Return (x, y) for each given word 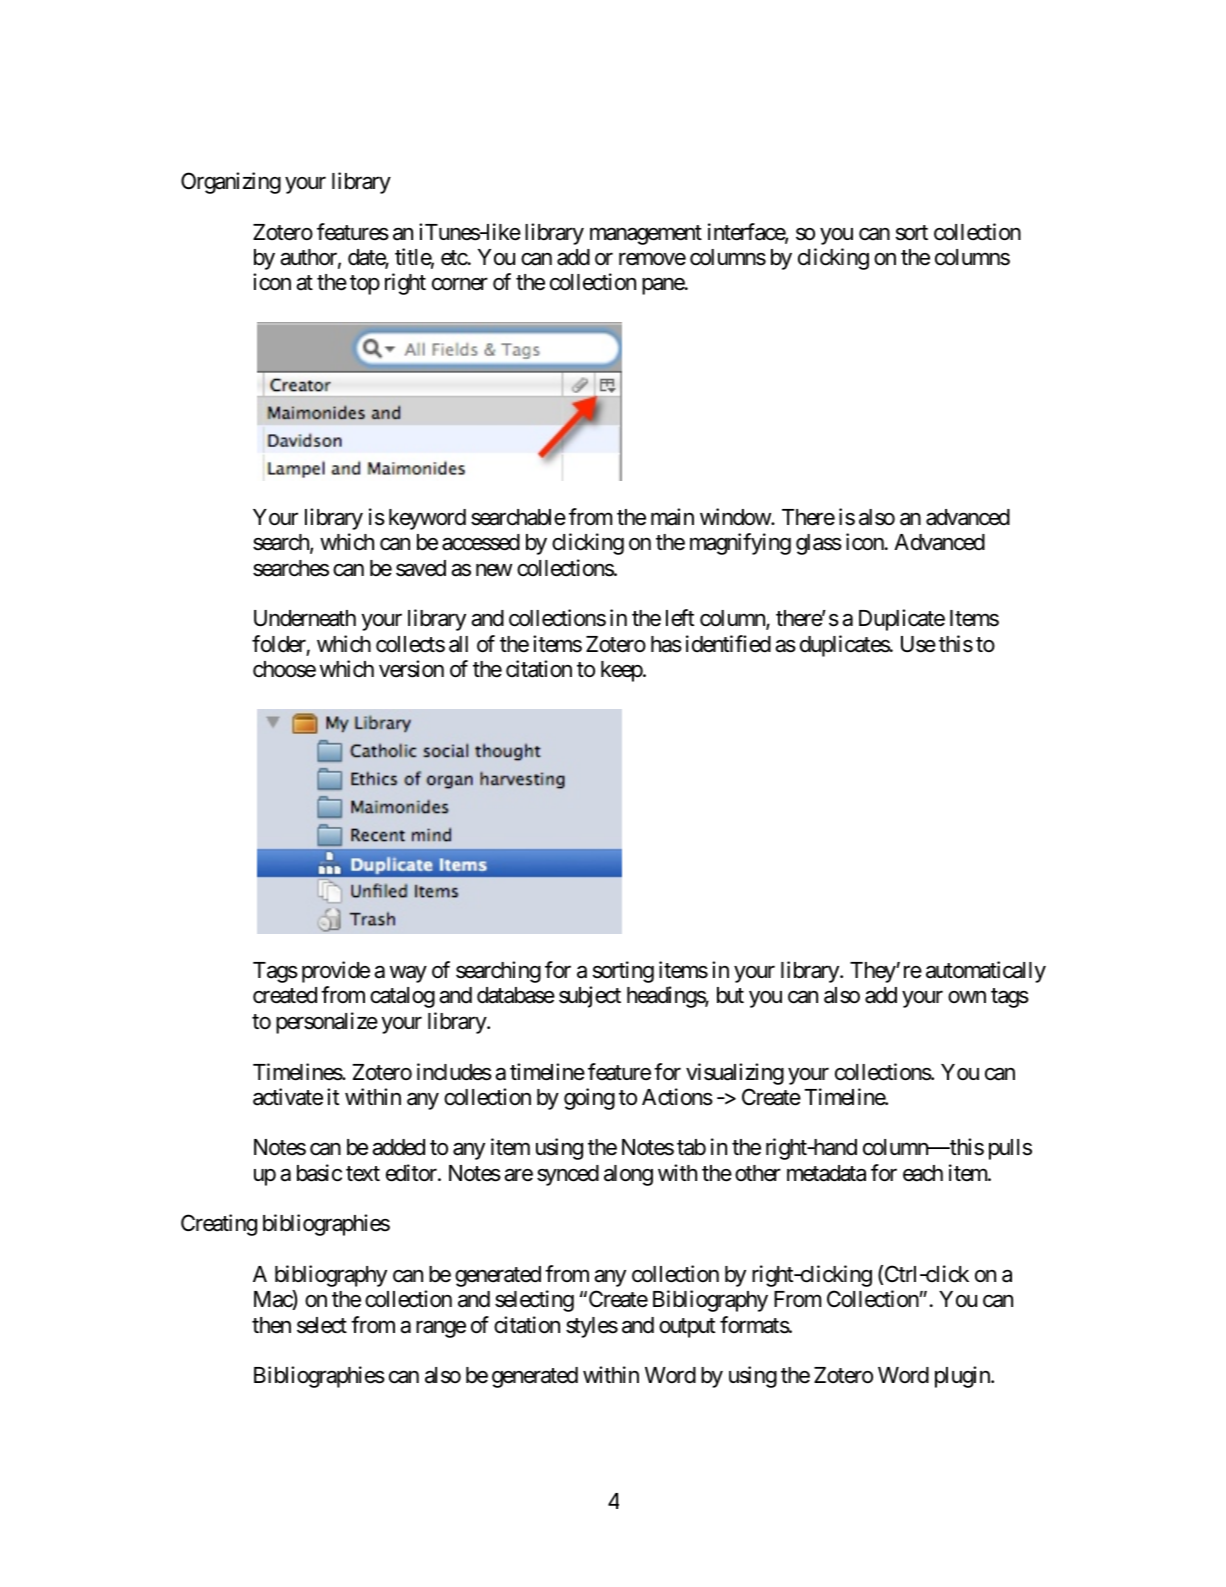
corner (460, 284)
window (736, 517)
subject (590, 997)
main (672, 517)
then (271, 1325)
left (680, 618)
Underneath (305, 618)
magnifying (740, 544)
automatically (986, 972)
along (628, 1175)
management (646, 235)
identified (728, 644)
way (408, 974)
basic (319, 1173)
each (923, 1173)
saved (421, 568)
